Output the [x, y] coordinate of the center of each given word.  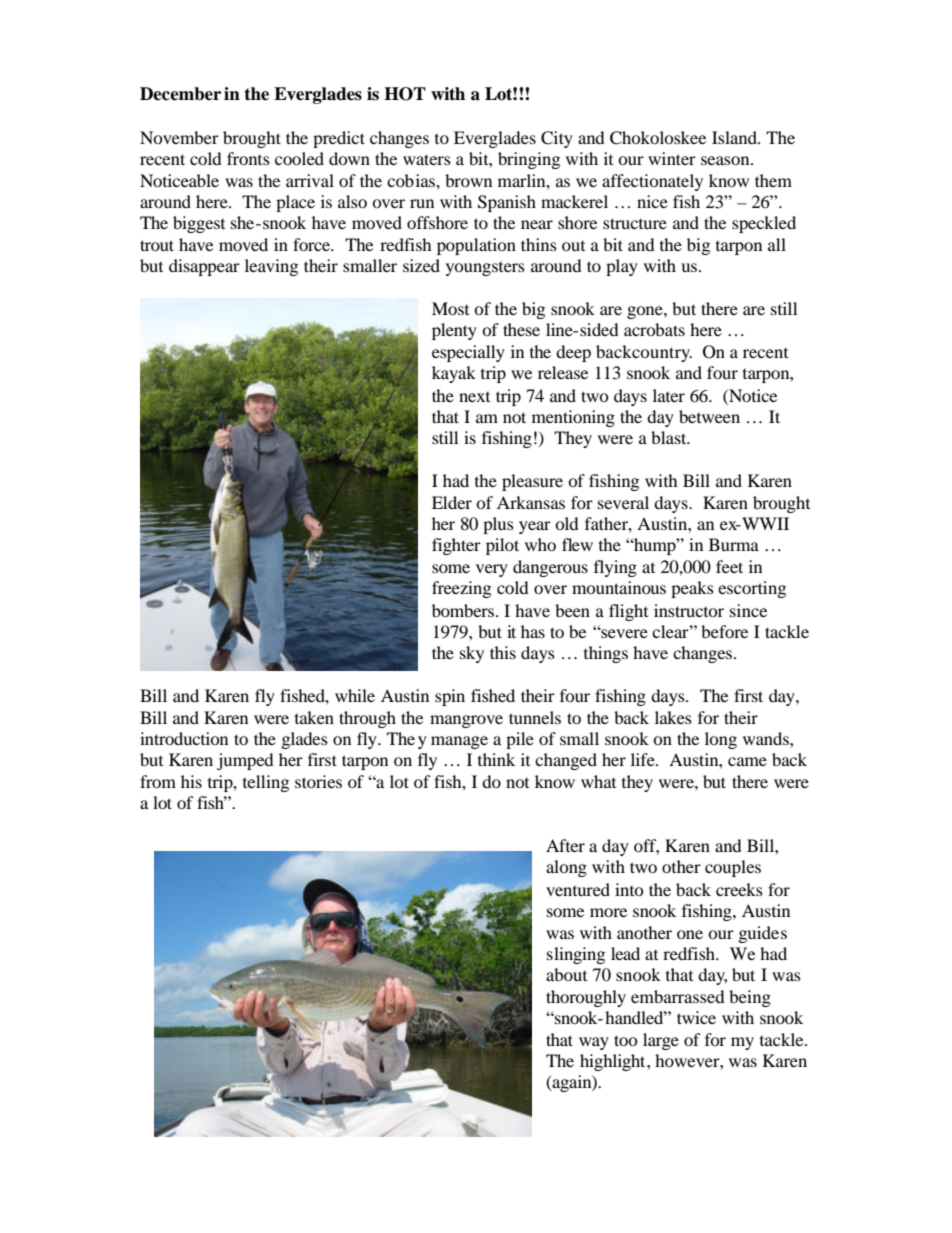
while [355, 695]
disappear [204, 267]
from [158, 781]
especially [468, 353]
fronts [248, 158]
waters [427, 159]
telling [266, 783]
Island [735, 137]
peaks [692, 589]
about [566, 974]
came [747, 761]
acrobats [654, 329]
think [496, 759]
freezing [461, 589]
